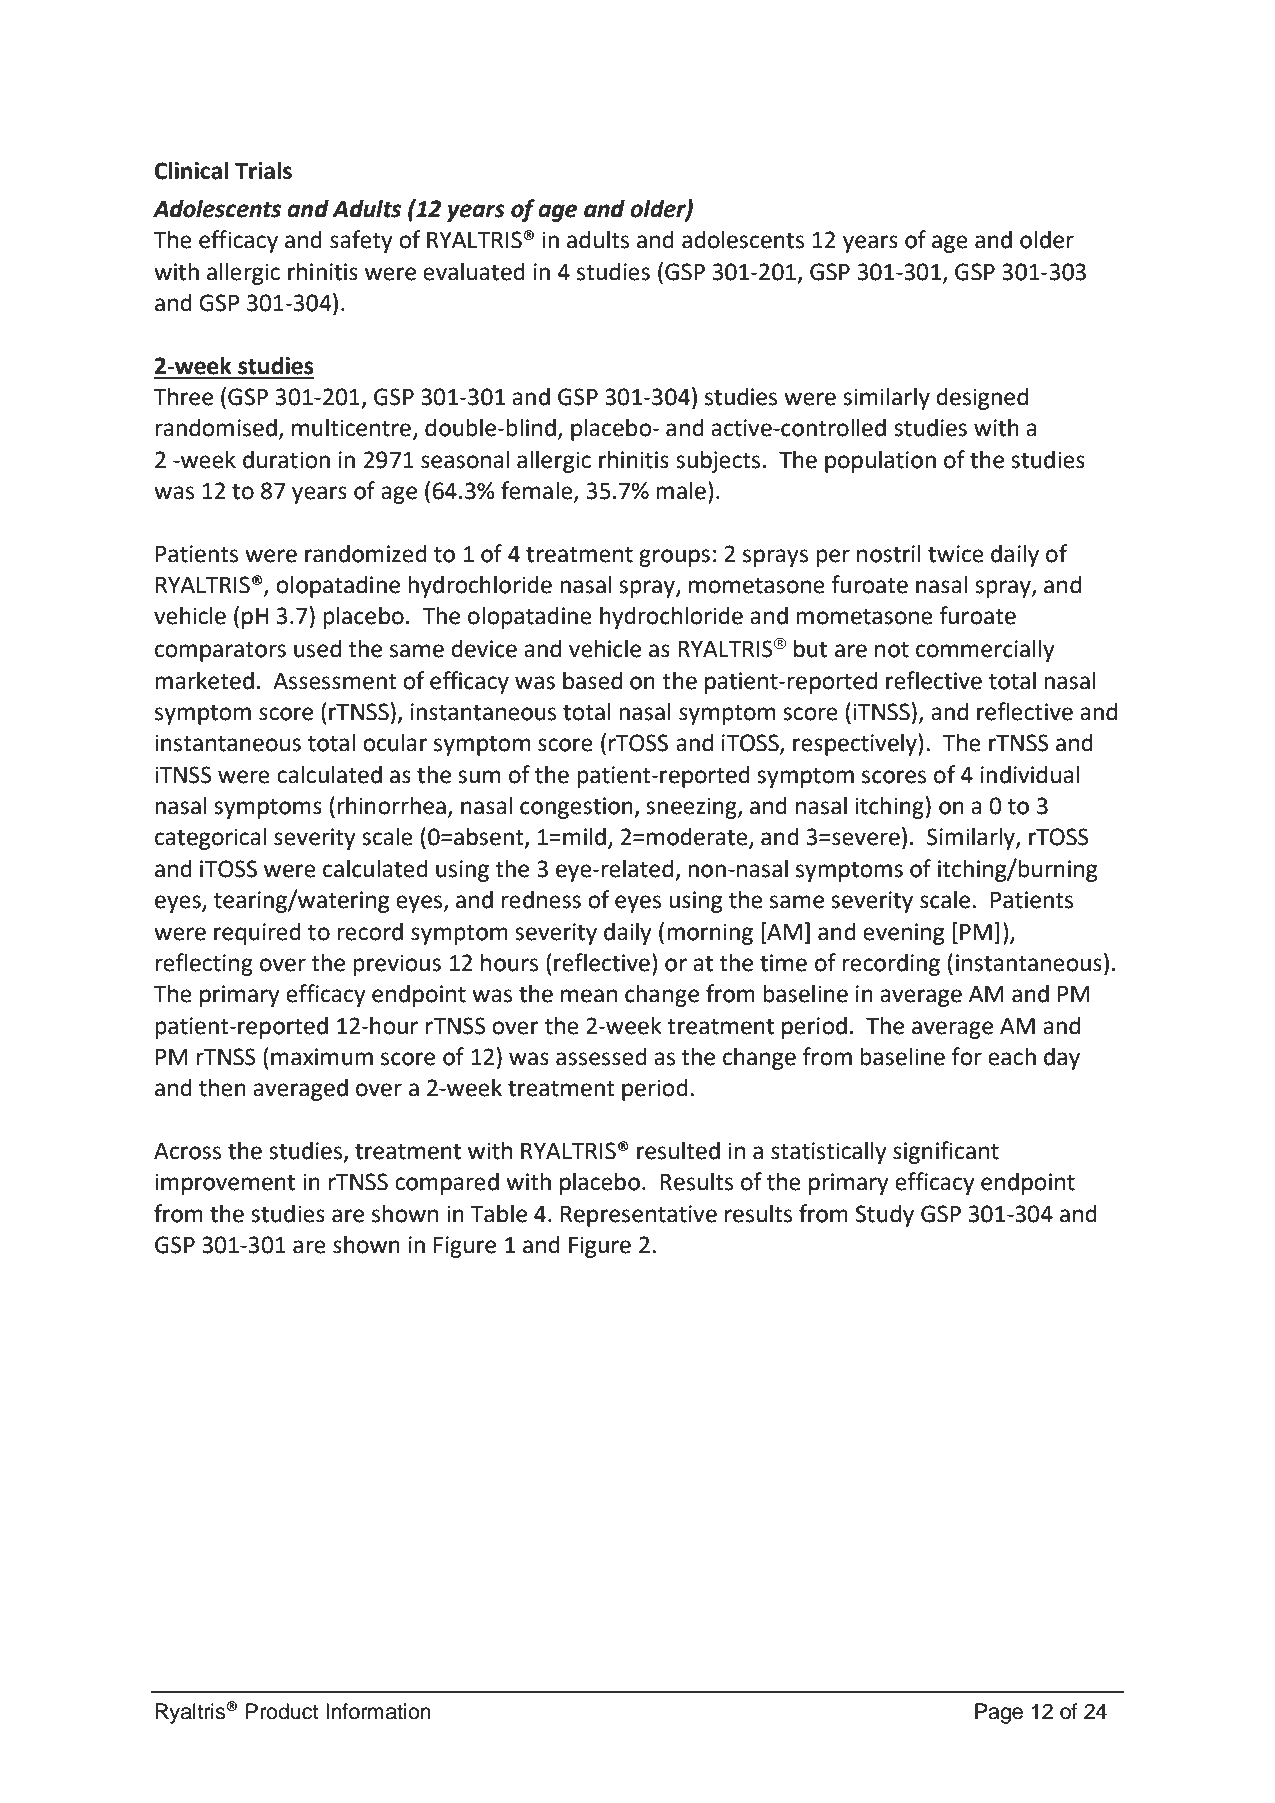  What do you see at coordinates (999, 1713) in the screenshot?
I see `Page` at bounding box center [999, 1713].
